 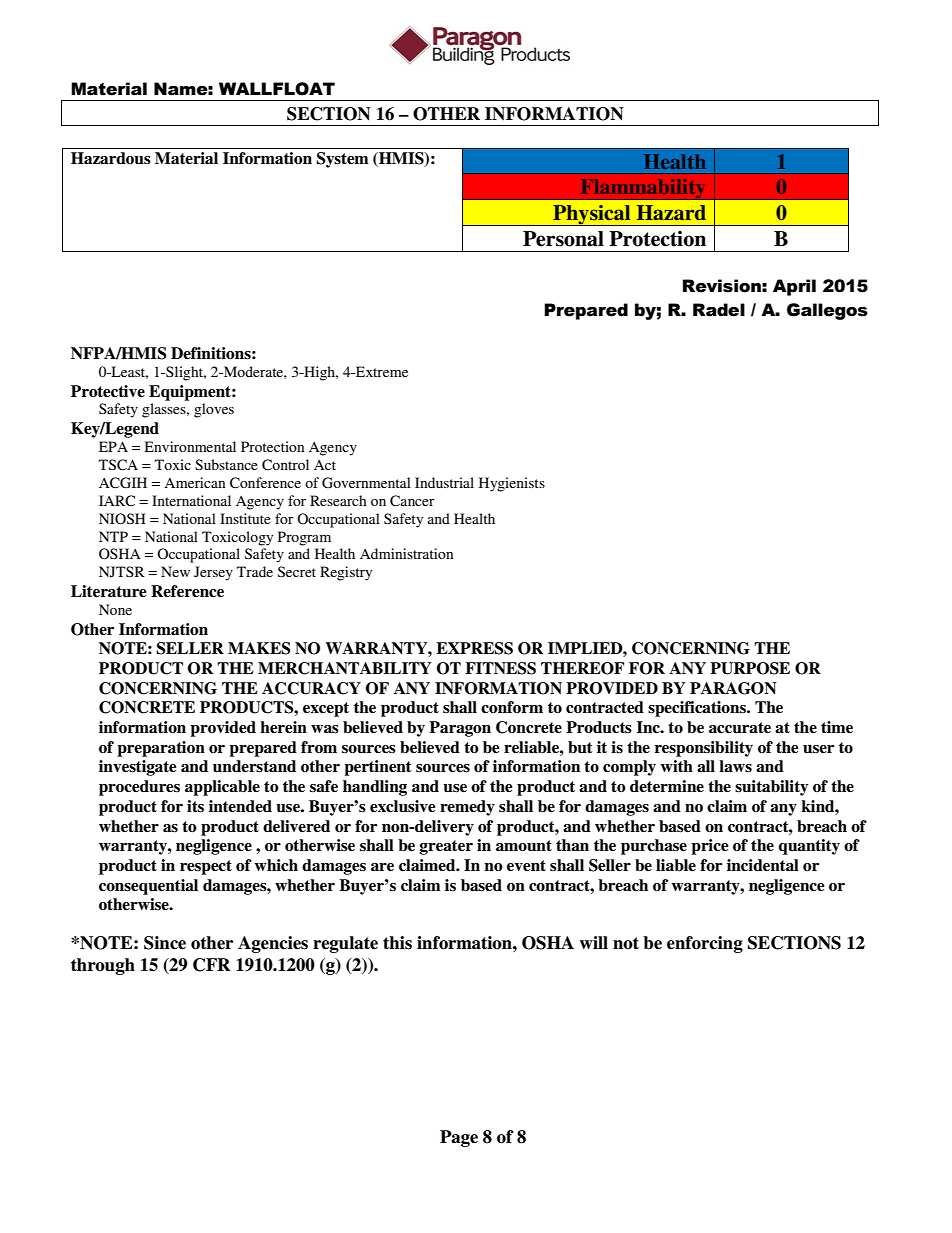 I want to click on Administration, so click(x=406, y=553).
